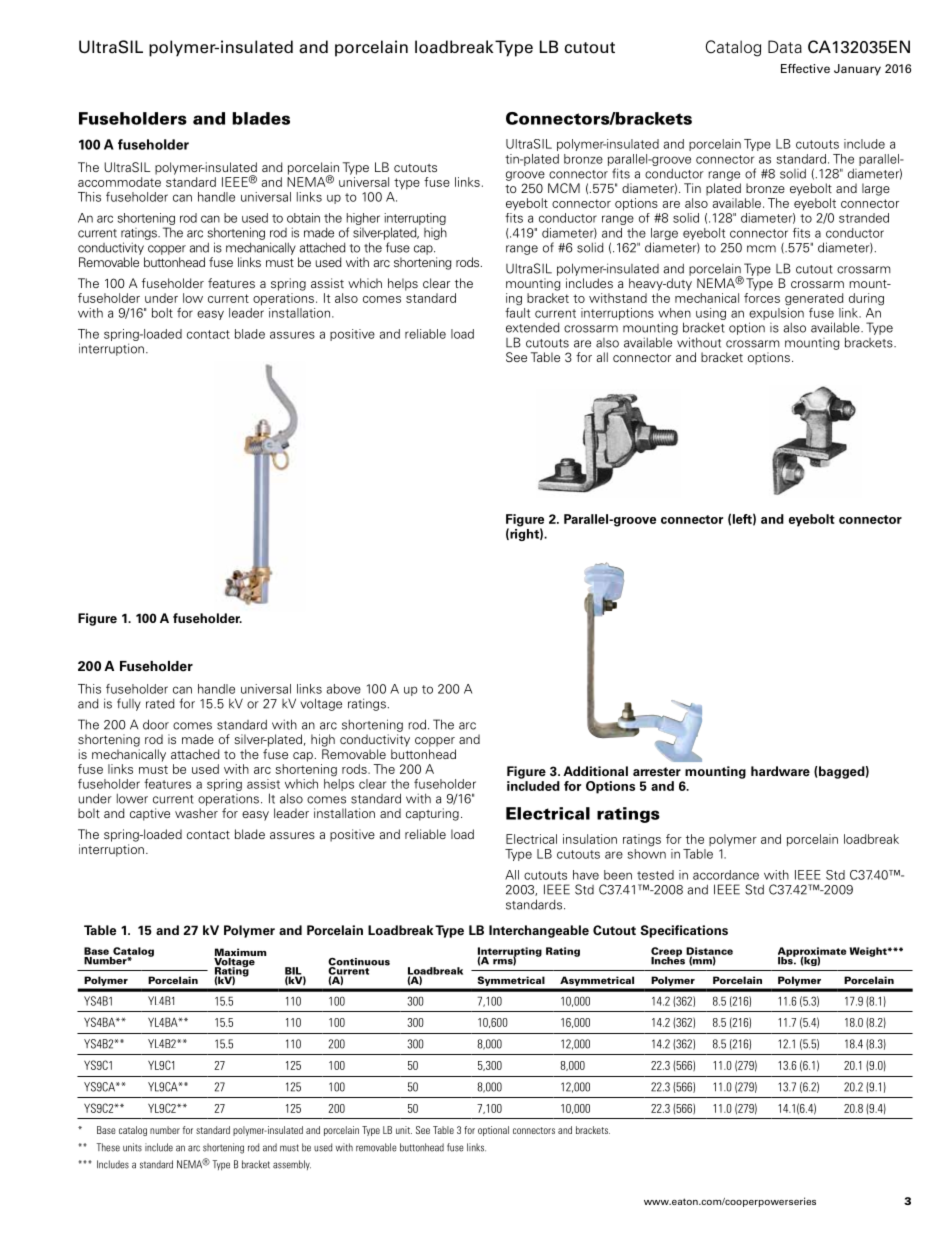 The height and width of the screenshot is (1233, 952). Describe the element at coordinates (303, 218) in the screenshot. I see `obtain` at that location.
